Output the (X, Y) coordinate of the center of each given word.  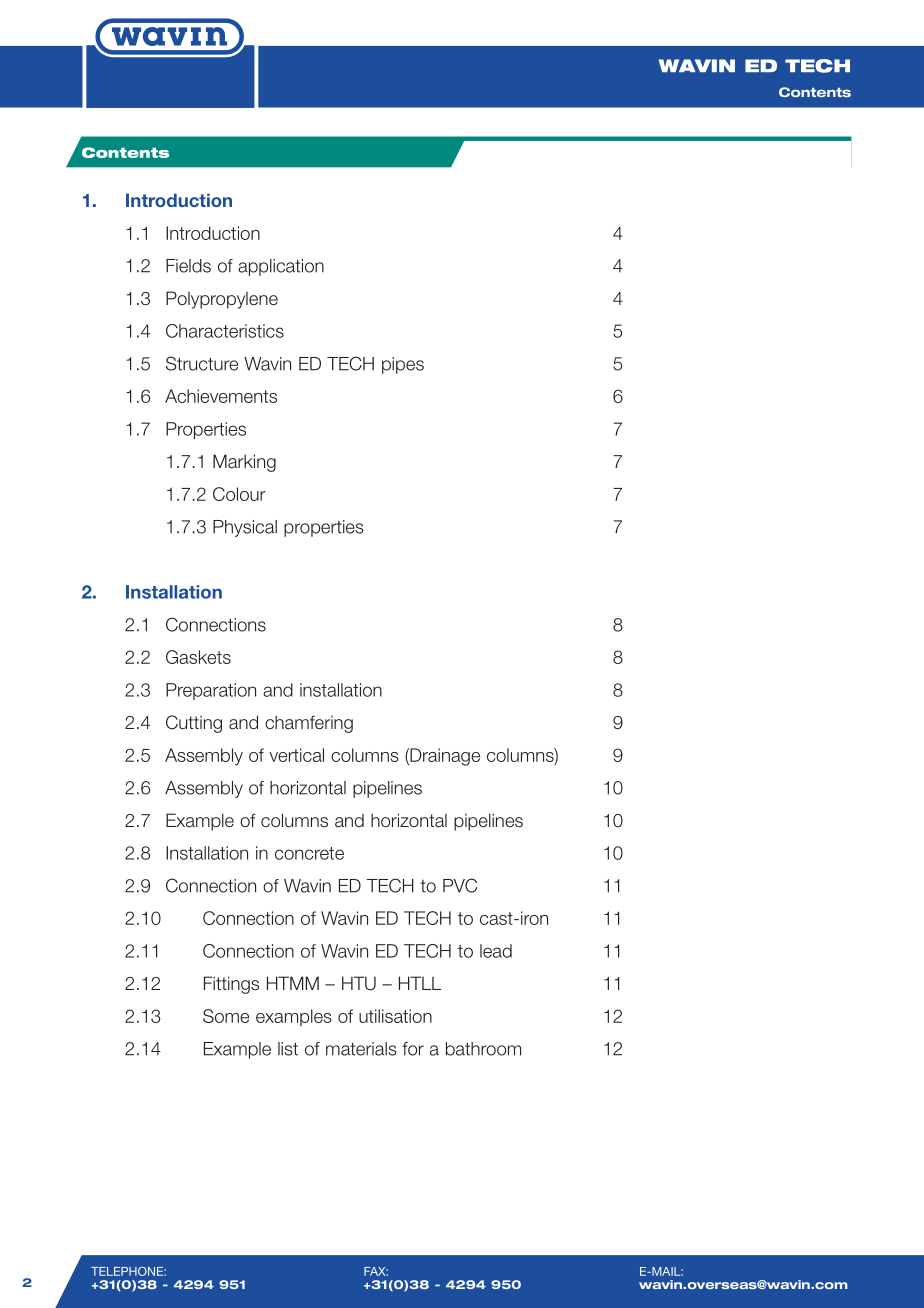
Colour (239, 494)
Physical (245, 528)
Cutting (194, 724)
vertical (296, 755)
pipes (403, 365)
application (281, 267)
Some (226, 1016)
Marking (244, 463)
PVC (460, 885)
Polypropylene (222, 300)
